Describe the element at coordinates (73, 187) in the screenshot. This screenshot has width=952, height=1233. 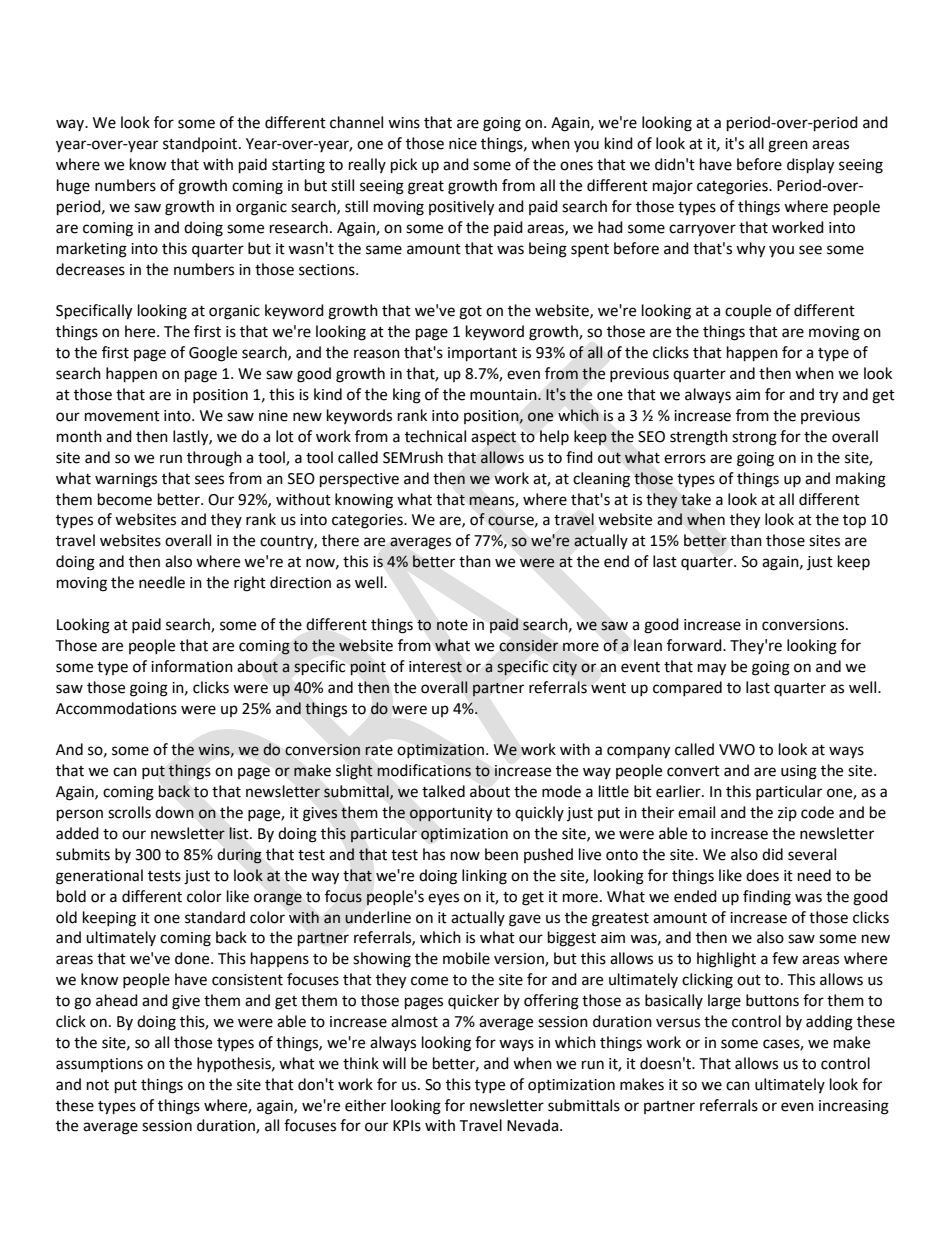
I see `huge` at that location.
